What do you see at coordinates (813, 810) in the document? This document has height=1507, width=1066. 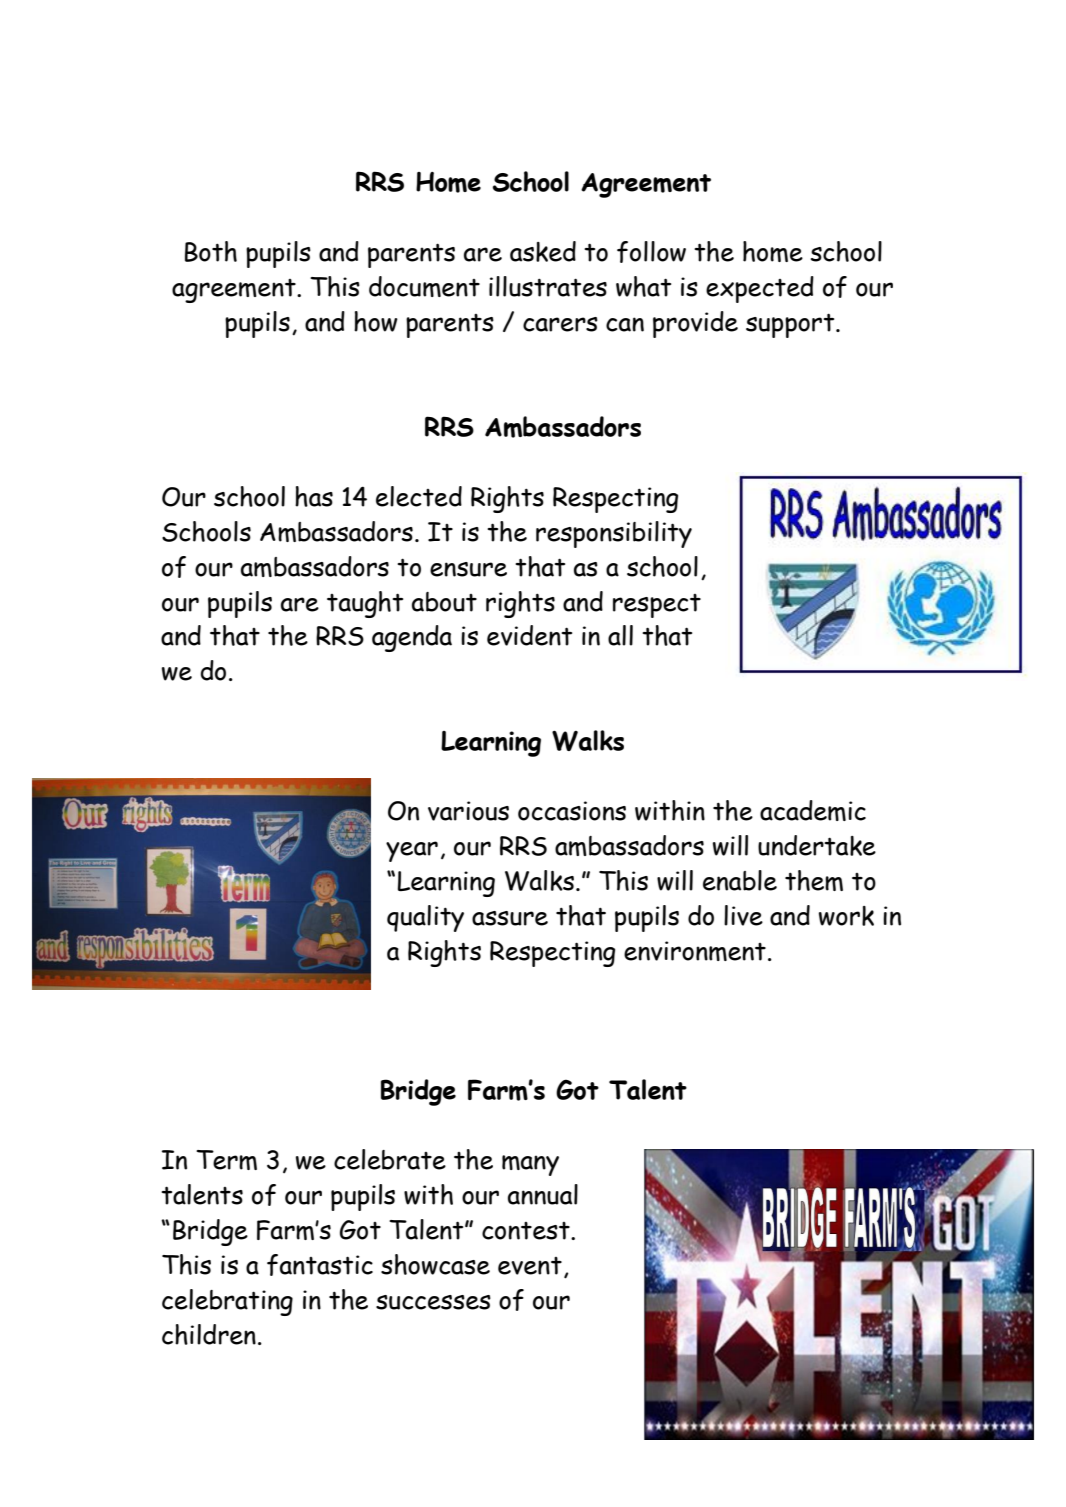 I see `academic` at bounding box center [813, 810].
